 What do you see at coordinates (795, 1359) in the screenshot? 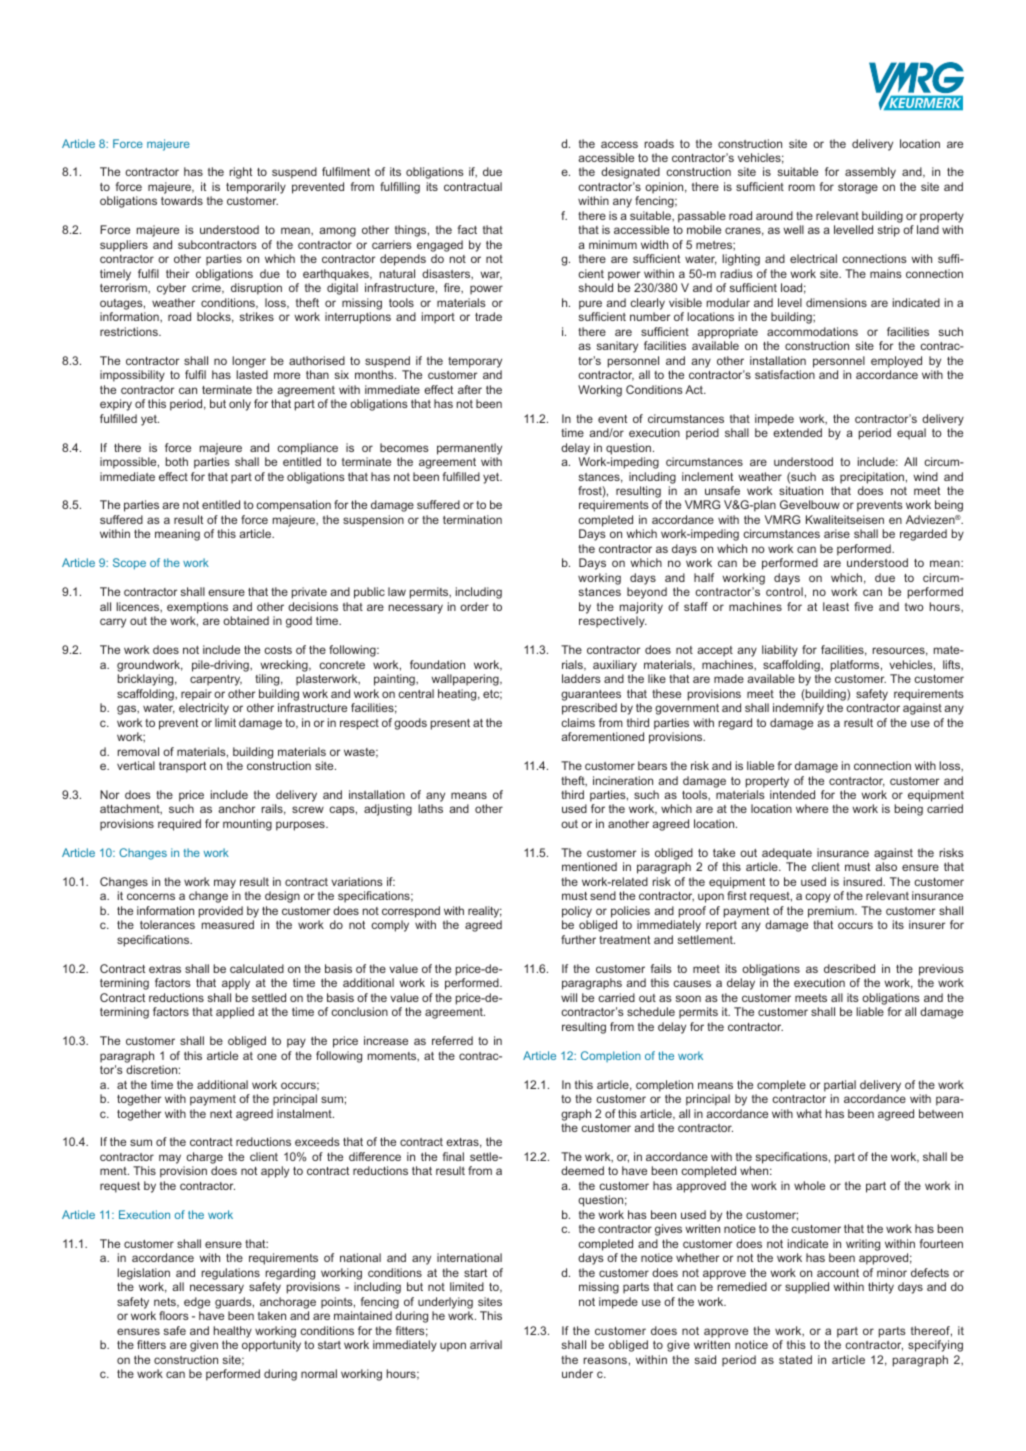
I see `stated` at bounding box center [795, 1359].
